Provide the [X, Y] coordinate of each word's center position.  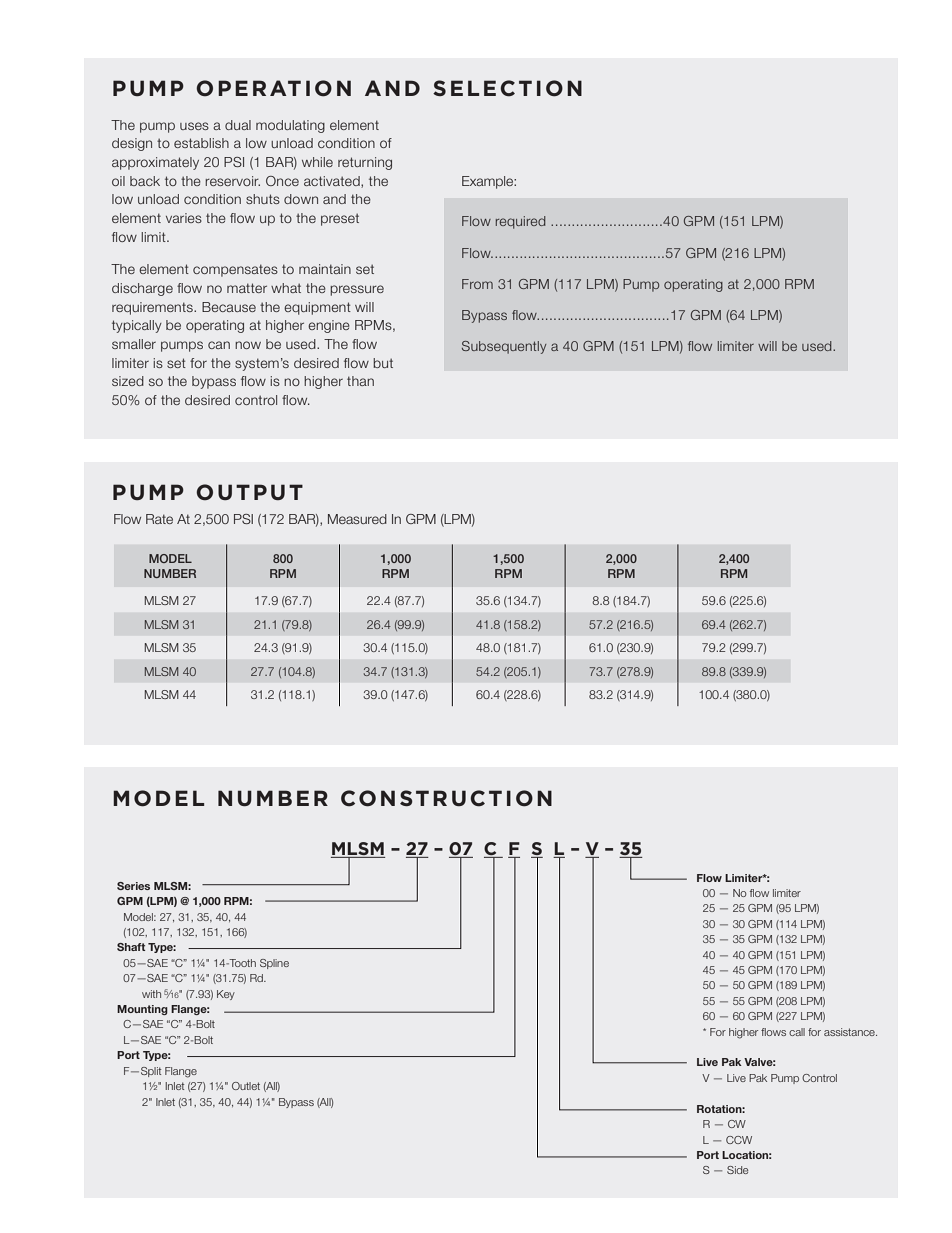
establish [201, 143]
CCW [739, 1140]
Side [737, 1170]
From [477, 284]
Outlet [246, 1086]
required [521, 222]
